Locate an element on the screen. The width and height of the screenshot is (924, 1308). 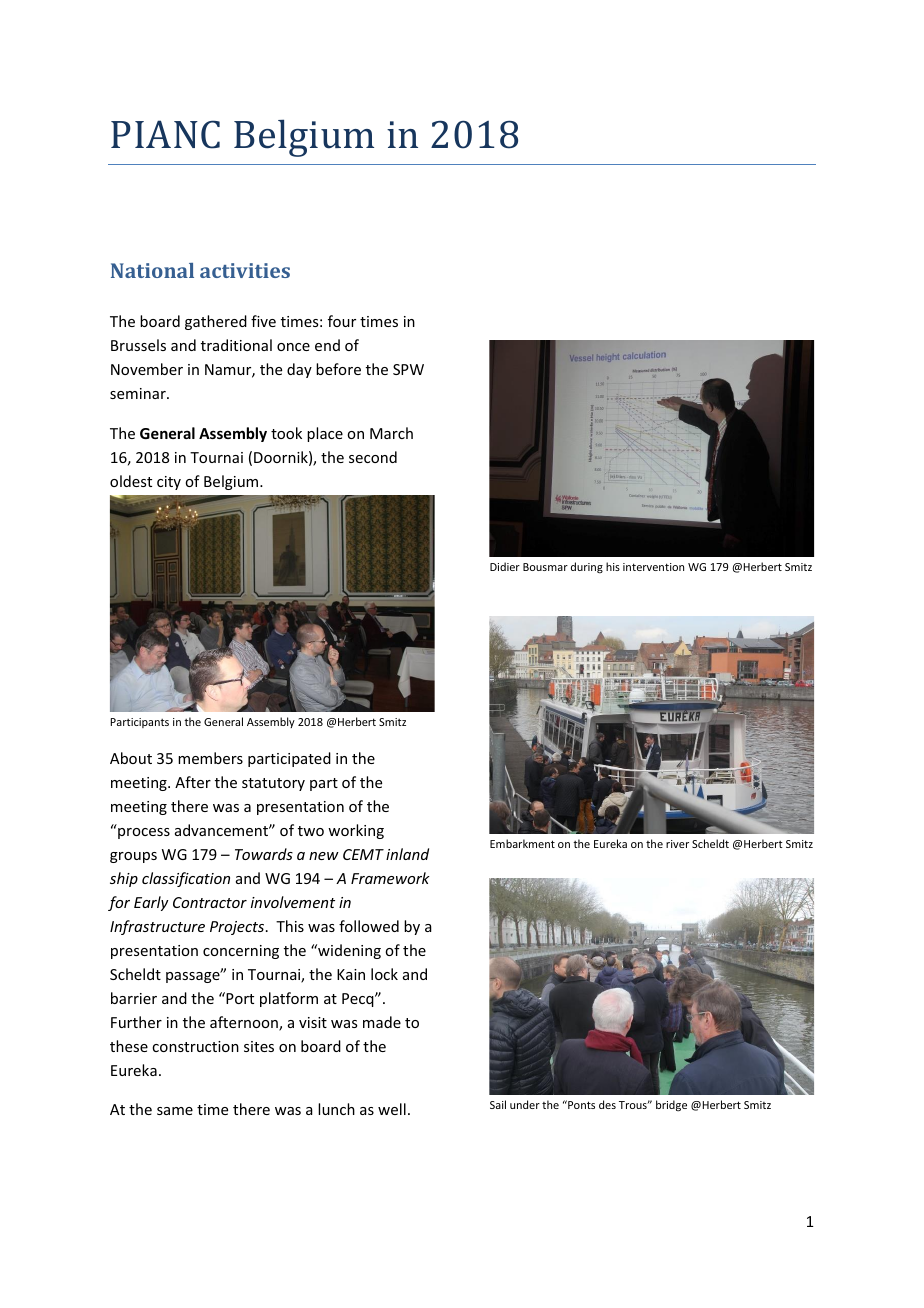
bridge is located at coordinates (671, 1106).
